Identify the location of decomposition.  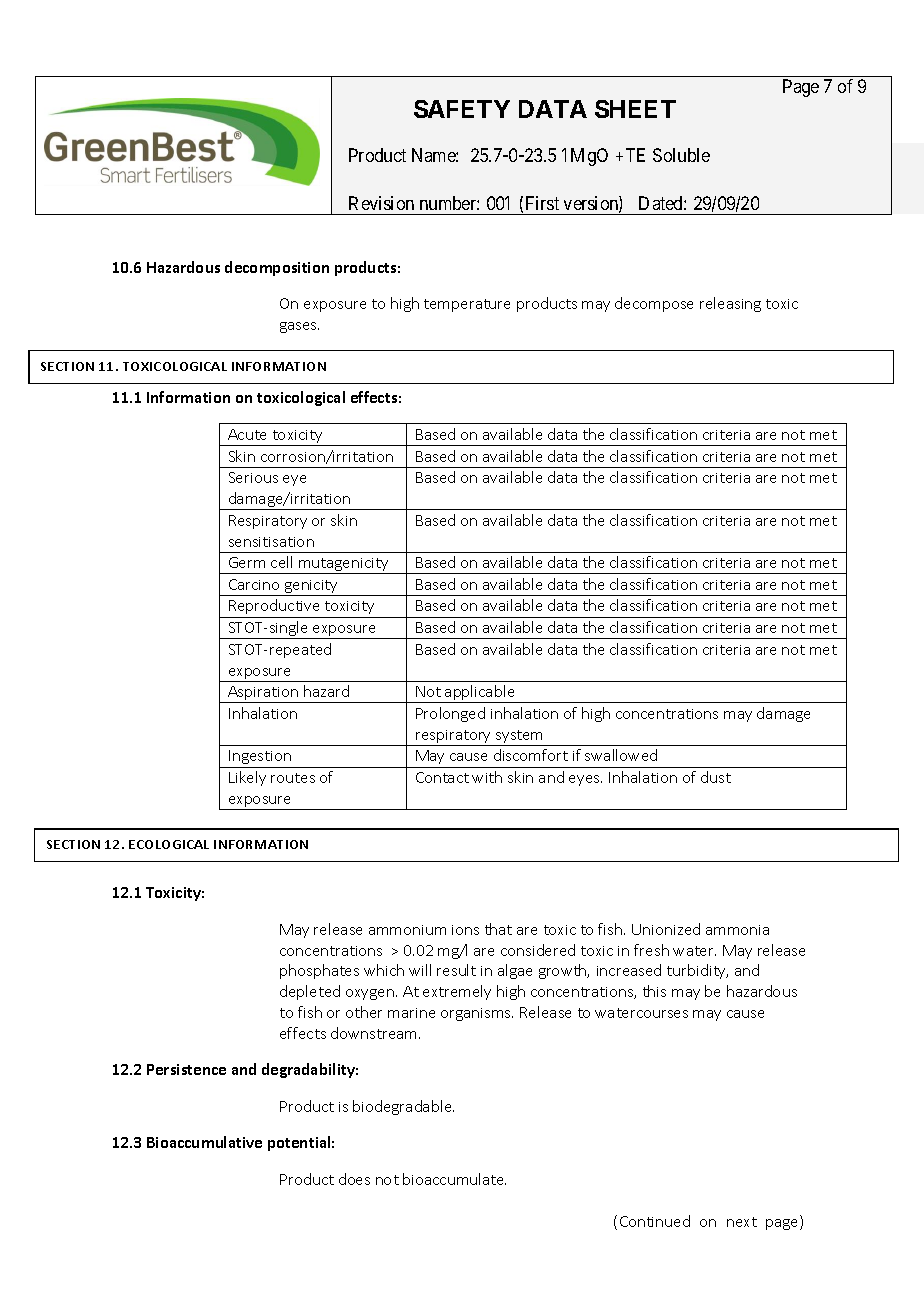
(277, 268).
